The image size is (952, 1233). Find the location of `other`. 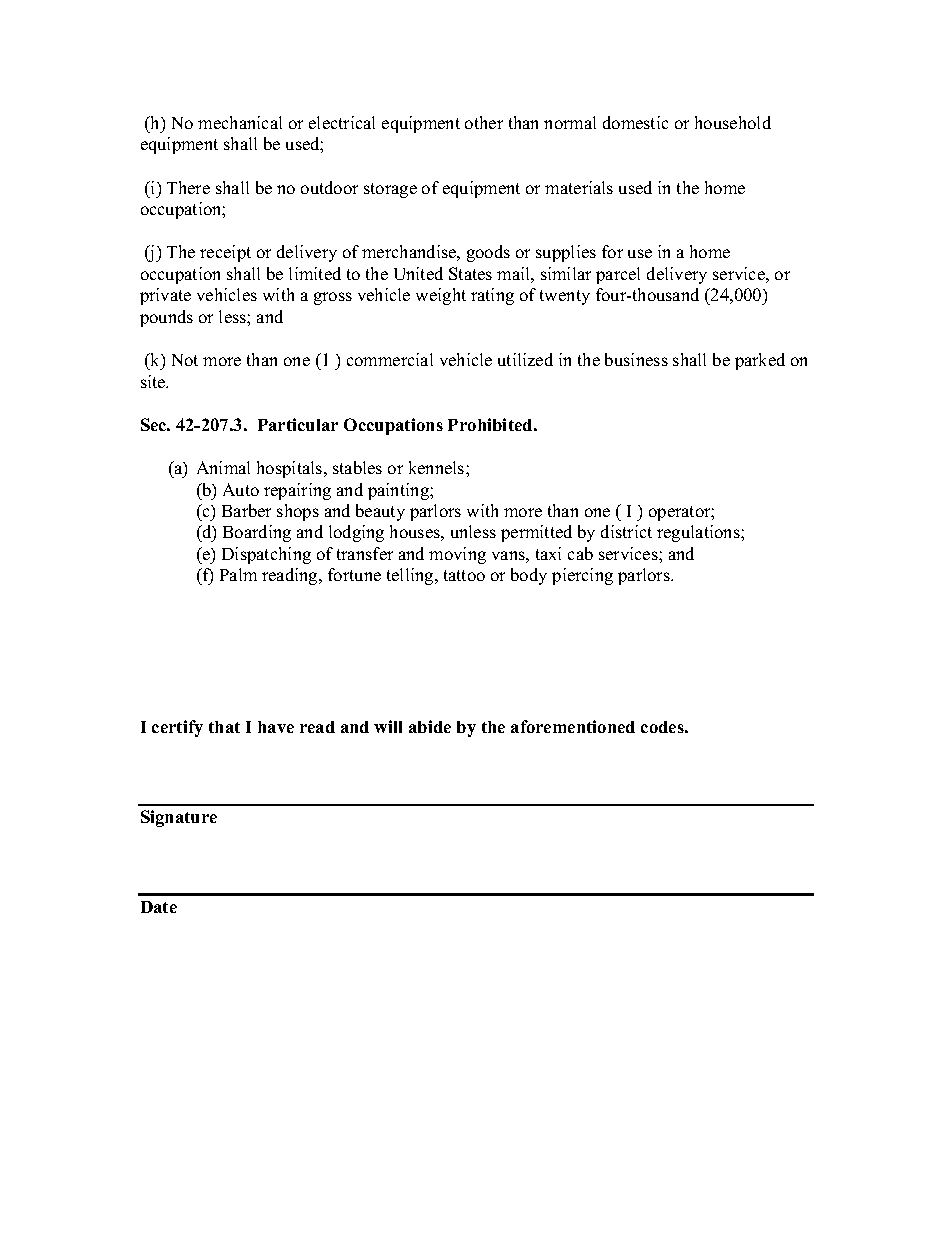

other is located at coordinates (484, 122).
